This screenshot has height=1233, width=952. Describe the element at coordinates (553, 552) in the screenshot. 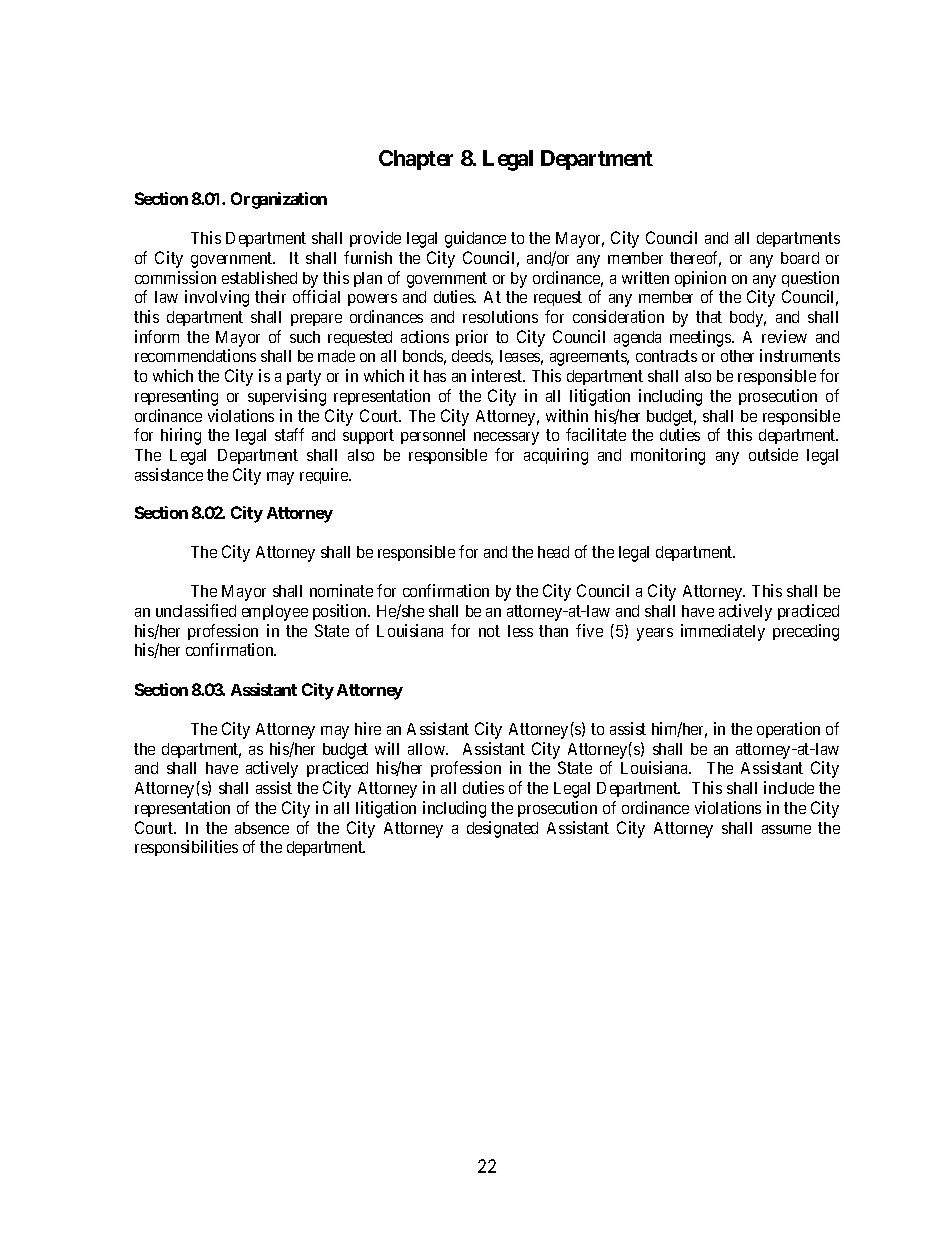

I see `head` at that location.
